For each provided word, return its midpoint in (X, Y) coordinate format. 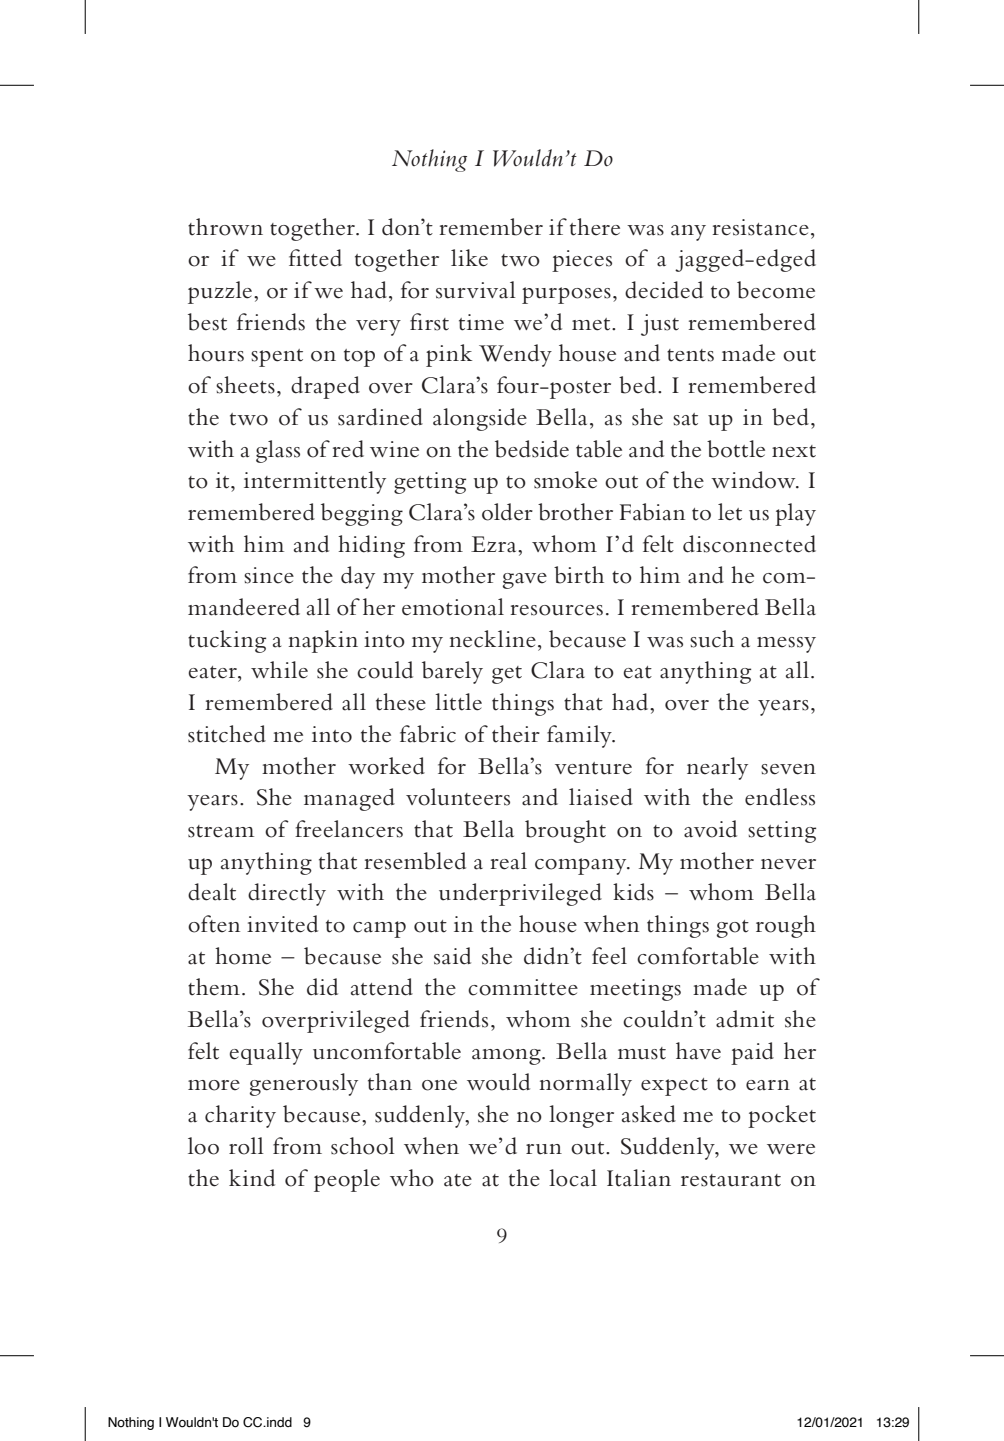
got (733, 929)
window (754, 480)
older (507, 512)
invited (282, 924)
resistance (760, 227)
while (279, 670)
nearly (717, 768)
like (469, 258)
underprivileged (520, 894)
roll (246, 1146)
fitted (315, 258)
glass (278, 451)
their (516, 734)
